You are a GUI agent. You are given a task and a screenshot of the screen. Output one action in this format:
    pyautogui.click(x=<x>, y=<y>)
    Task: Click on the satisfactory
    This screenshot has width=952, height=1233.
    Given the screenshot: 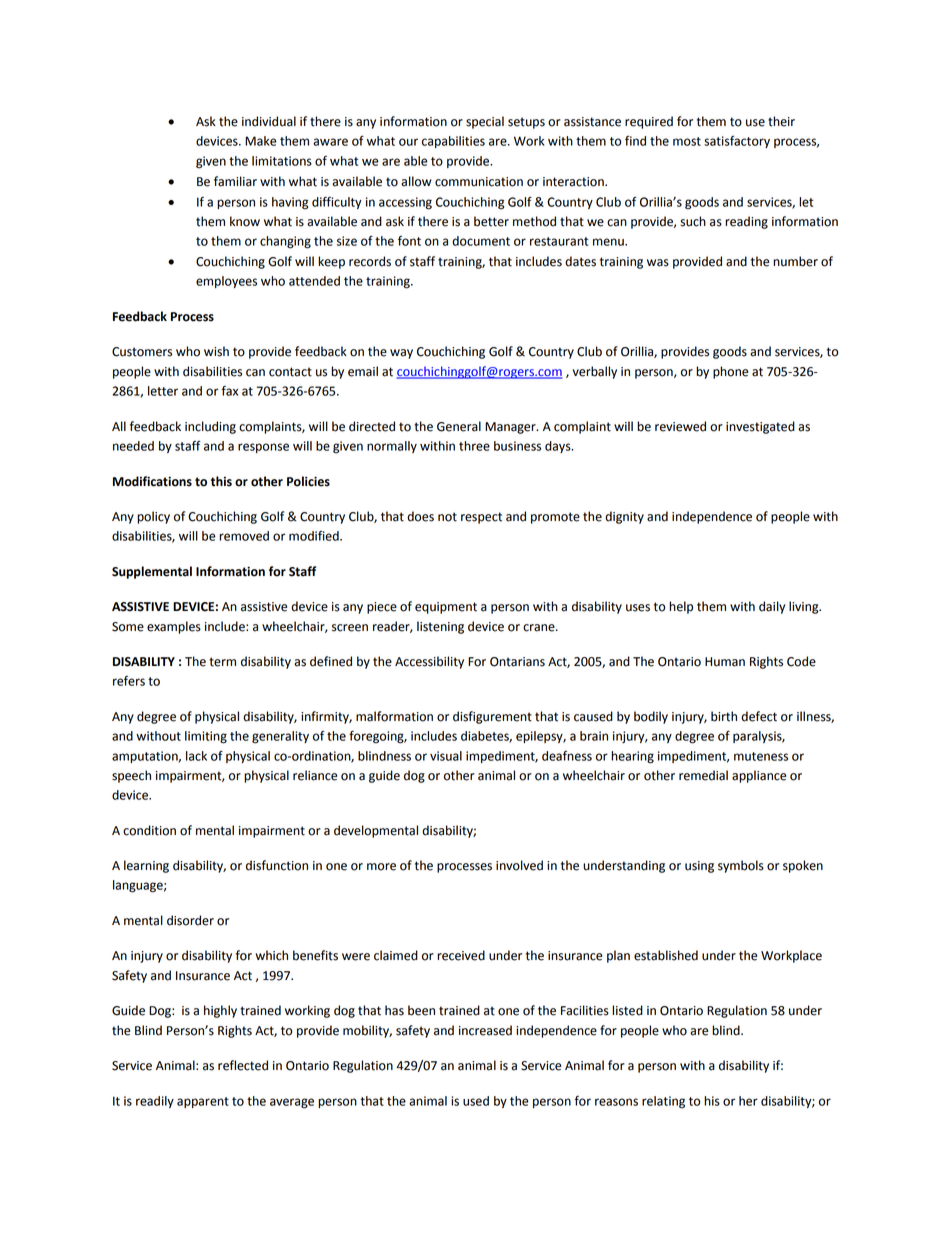 What is the action you would take?
    pyautogui.click(x=737, y=142)
